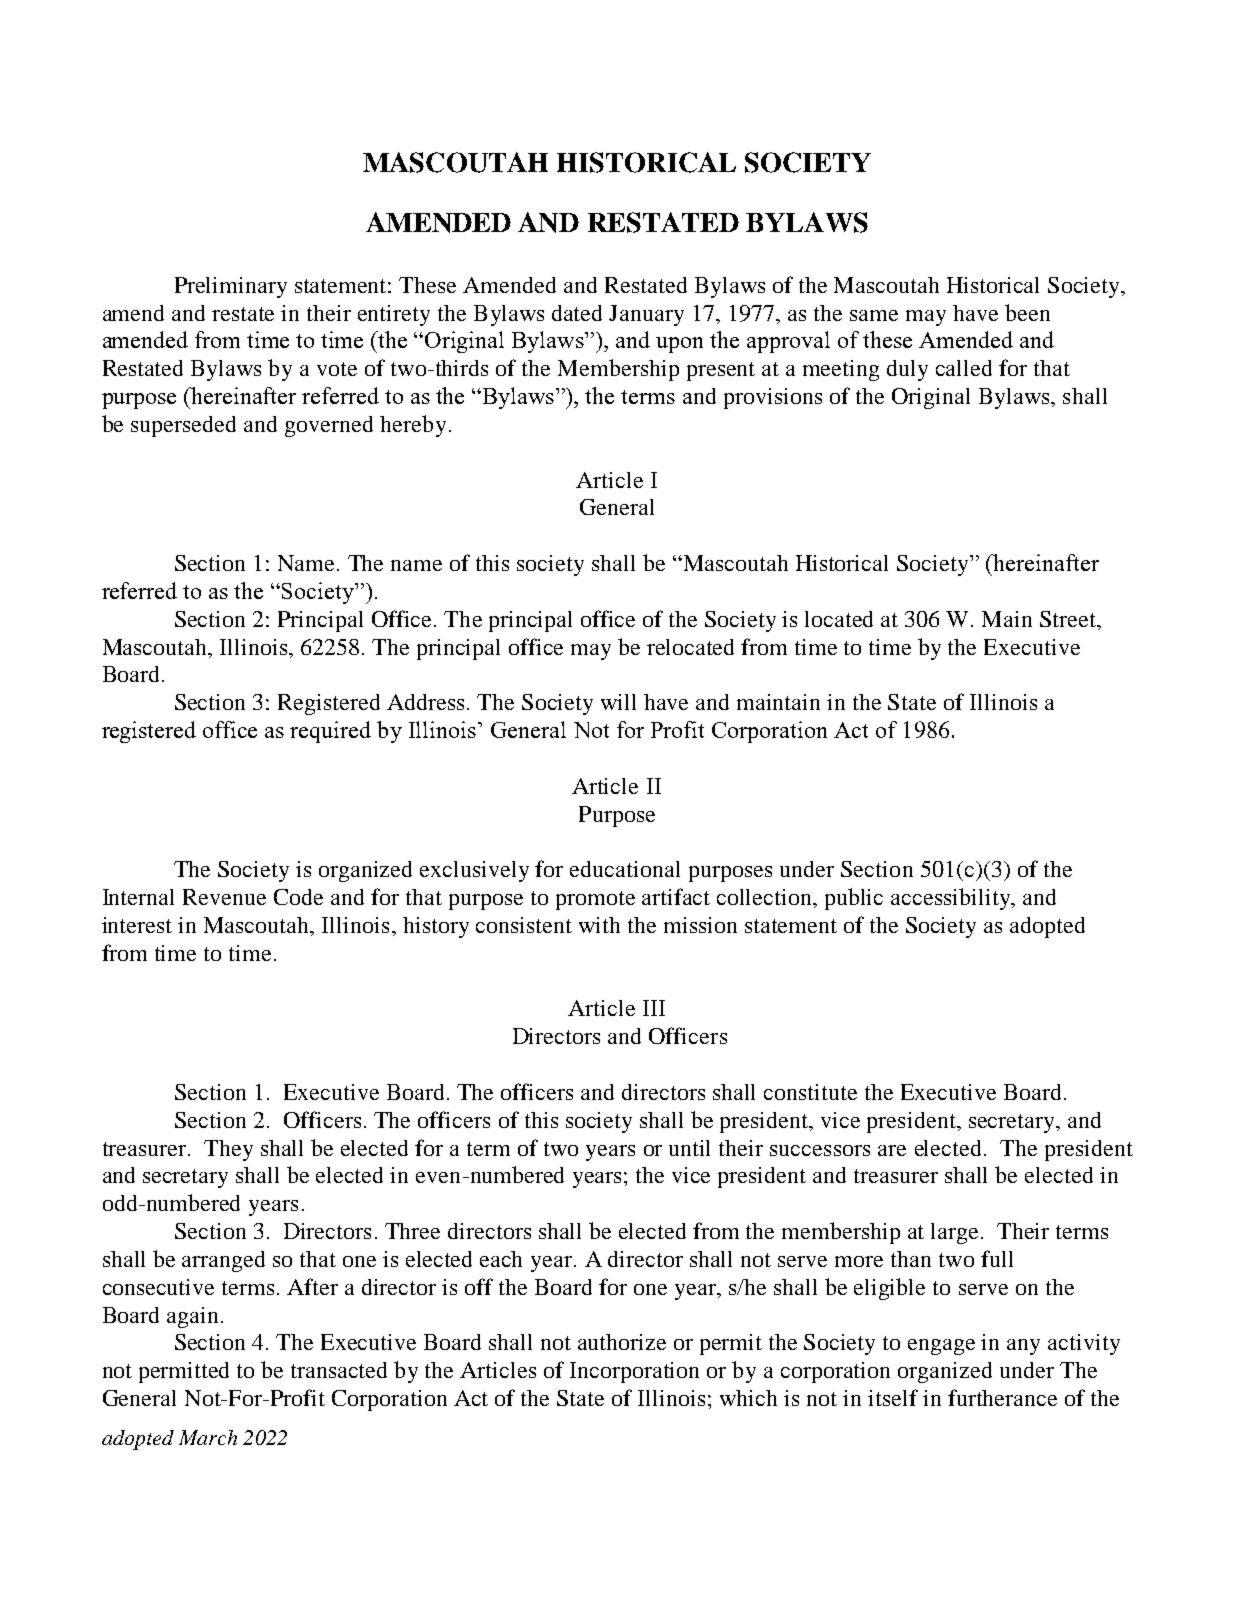 The width and height of the page is (1234, 1597). What do you see at coordinates (208, 1437) in the page?
I see `March` at bounding box center [208, 1437].
